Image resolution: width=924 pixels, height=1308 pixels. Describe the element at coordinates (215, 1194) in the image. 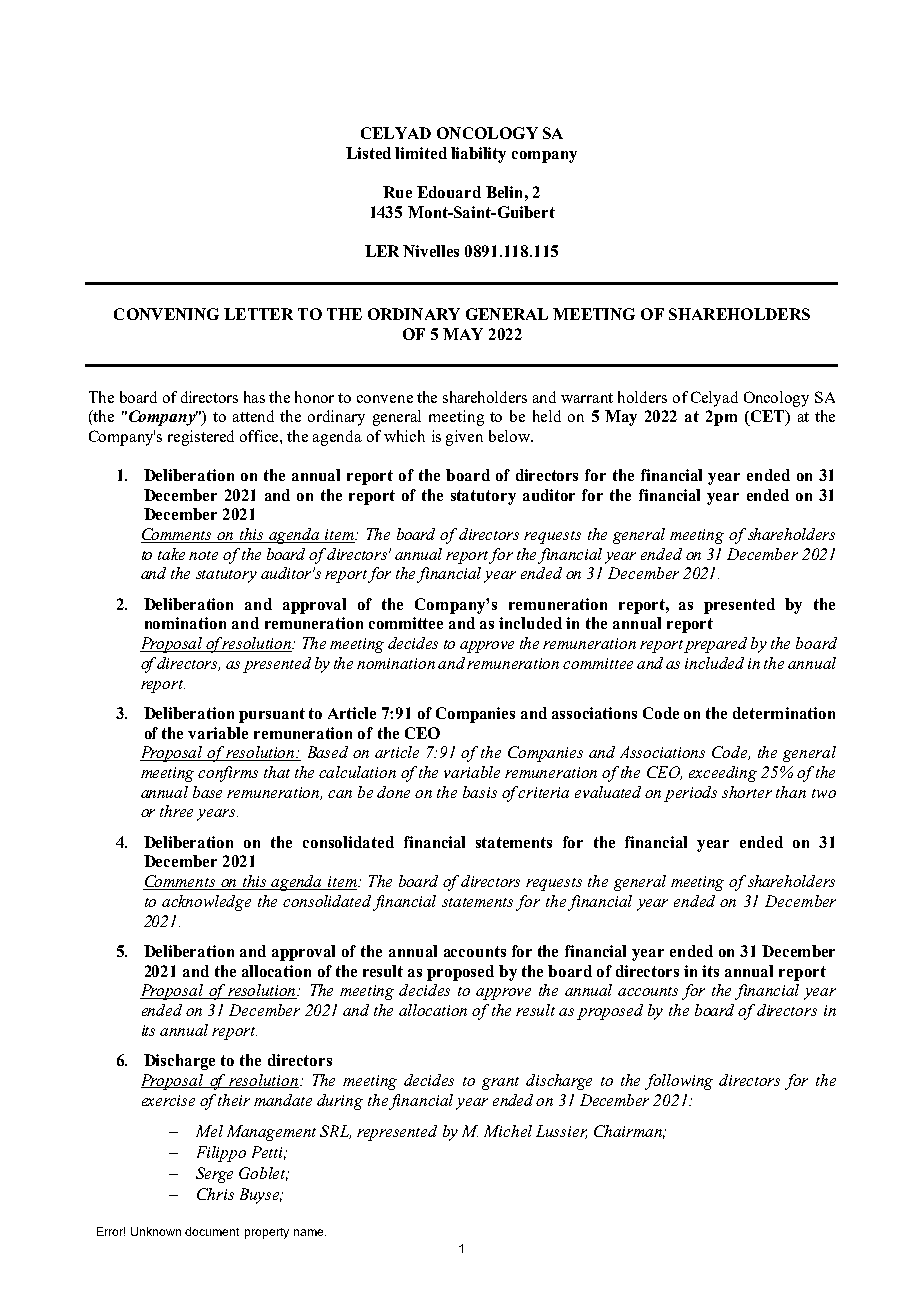

I see `Chris` at that location.
